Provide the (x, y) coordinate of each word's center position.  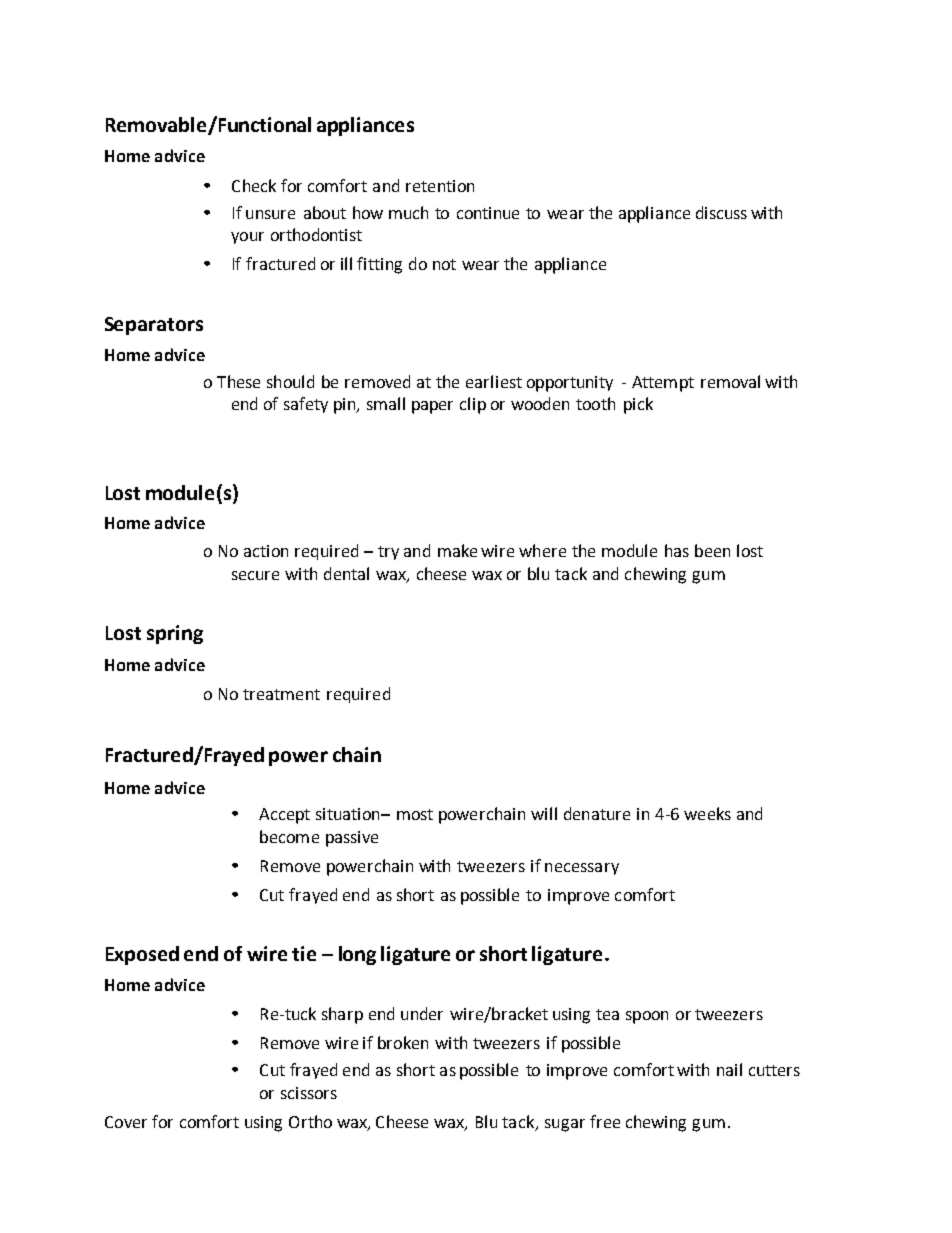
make (457, 550)
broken (403, 1042)
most (415, 814)
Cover (126, 1122)
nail (729, 1069)
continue (488, 213)
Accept (284, 816)
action (266, 551)
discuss (721, 212)
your (247, 238)
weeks (707, 813)
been (712, 550)
